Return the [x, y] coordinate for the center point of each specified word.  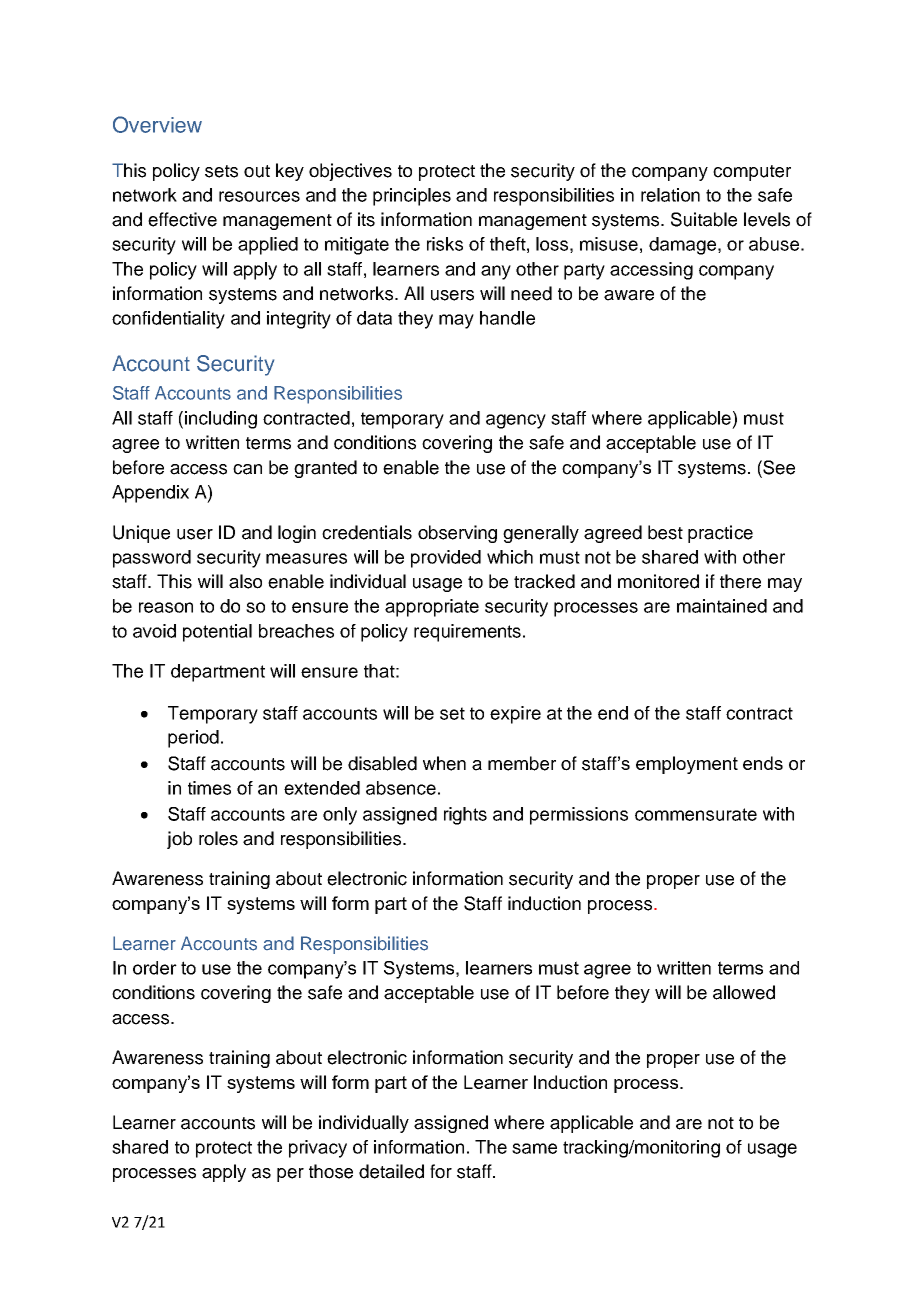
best [665, 532]
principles [412, 197]
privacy [318, 1149]
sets [221, 171]
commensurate [696, 814]
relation [670, 195]
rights [465, 816]
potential [217, 633]
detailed [391, 1171]
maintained [722, 606]
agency [516, 421]
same [534, 1148]
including [221, 420]
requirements [467, 633]
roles [218, 838]
